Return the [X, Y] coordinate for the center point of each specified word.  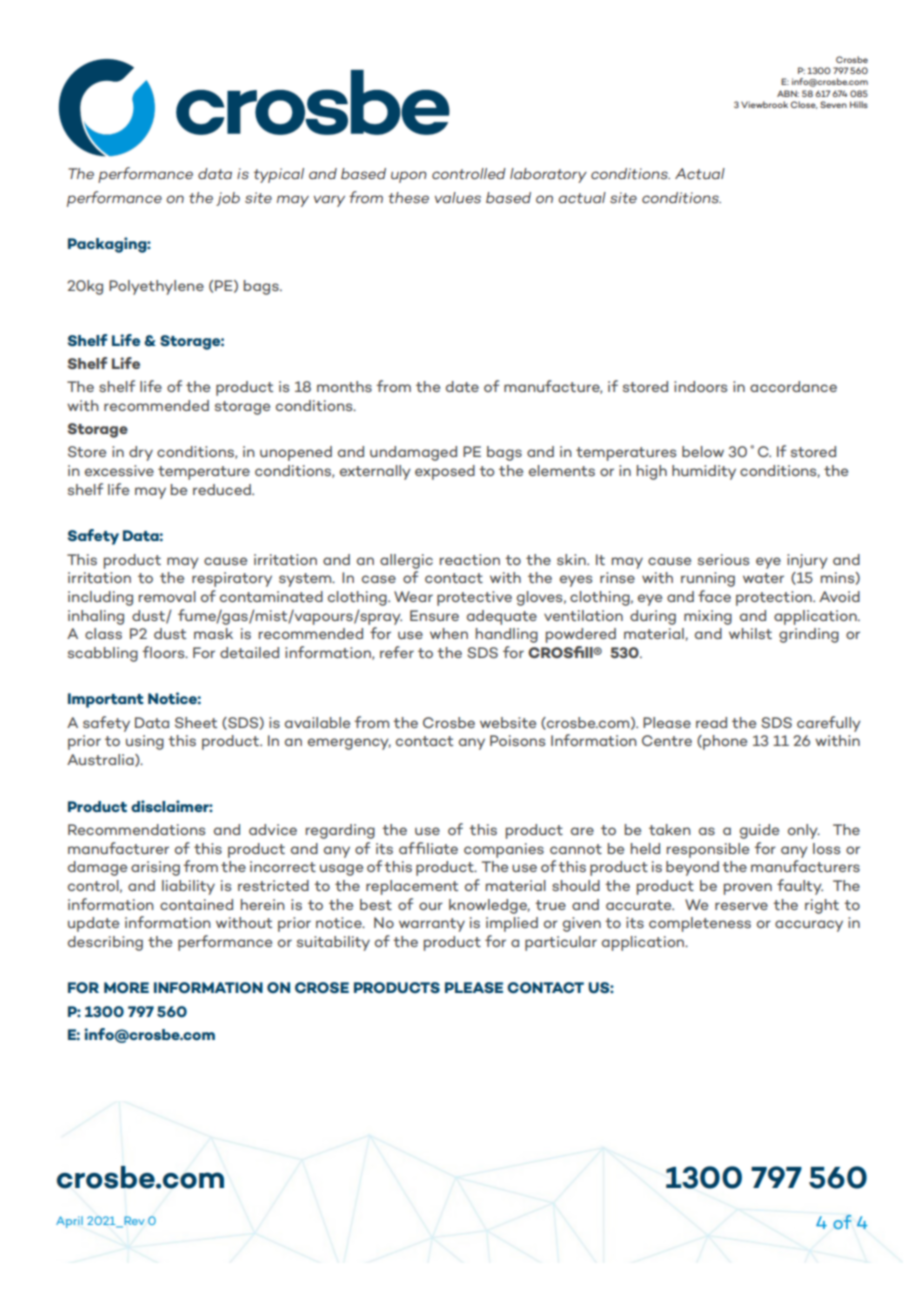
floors [164, 652]
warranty [432, 925]
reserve [741, 906]
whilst [750, 633]
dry [141, 453]
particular [561, 943]
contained [196, 904]
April [69, 1222]
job [228, 199]
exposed [445, 472]
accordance [793, 386]
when [449, 633]
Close [804, 105]
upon [409, 177]
